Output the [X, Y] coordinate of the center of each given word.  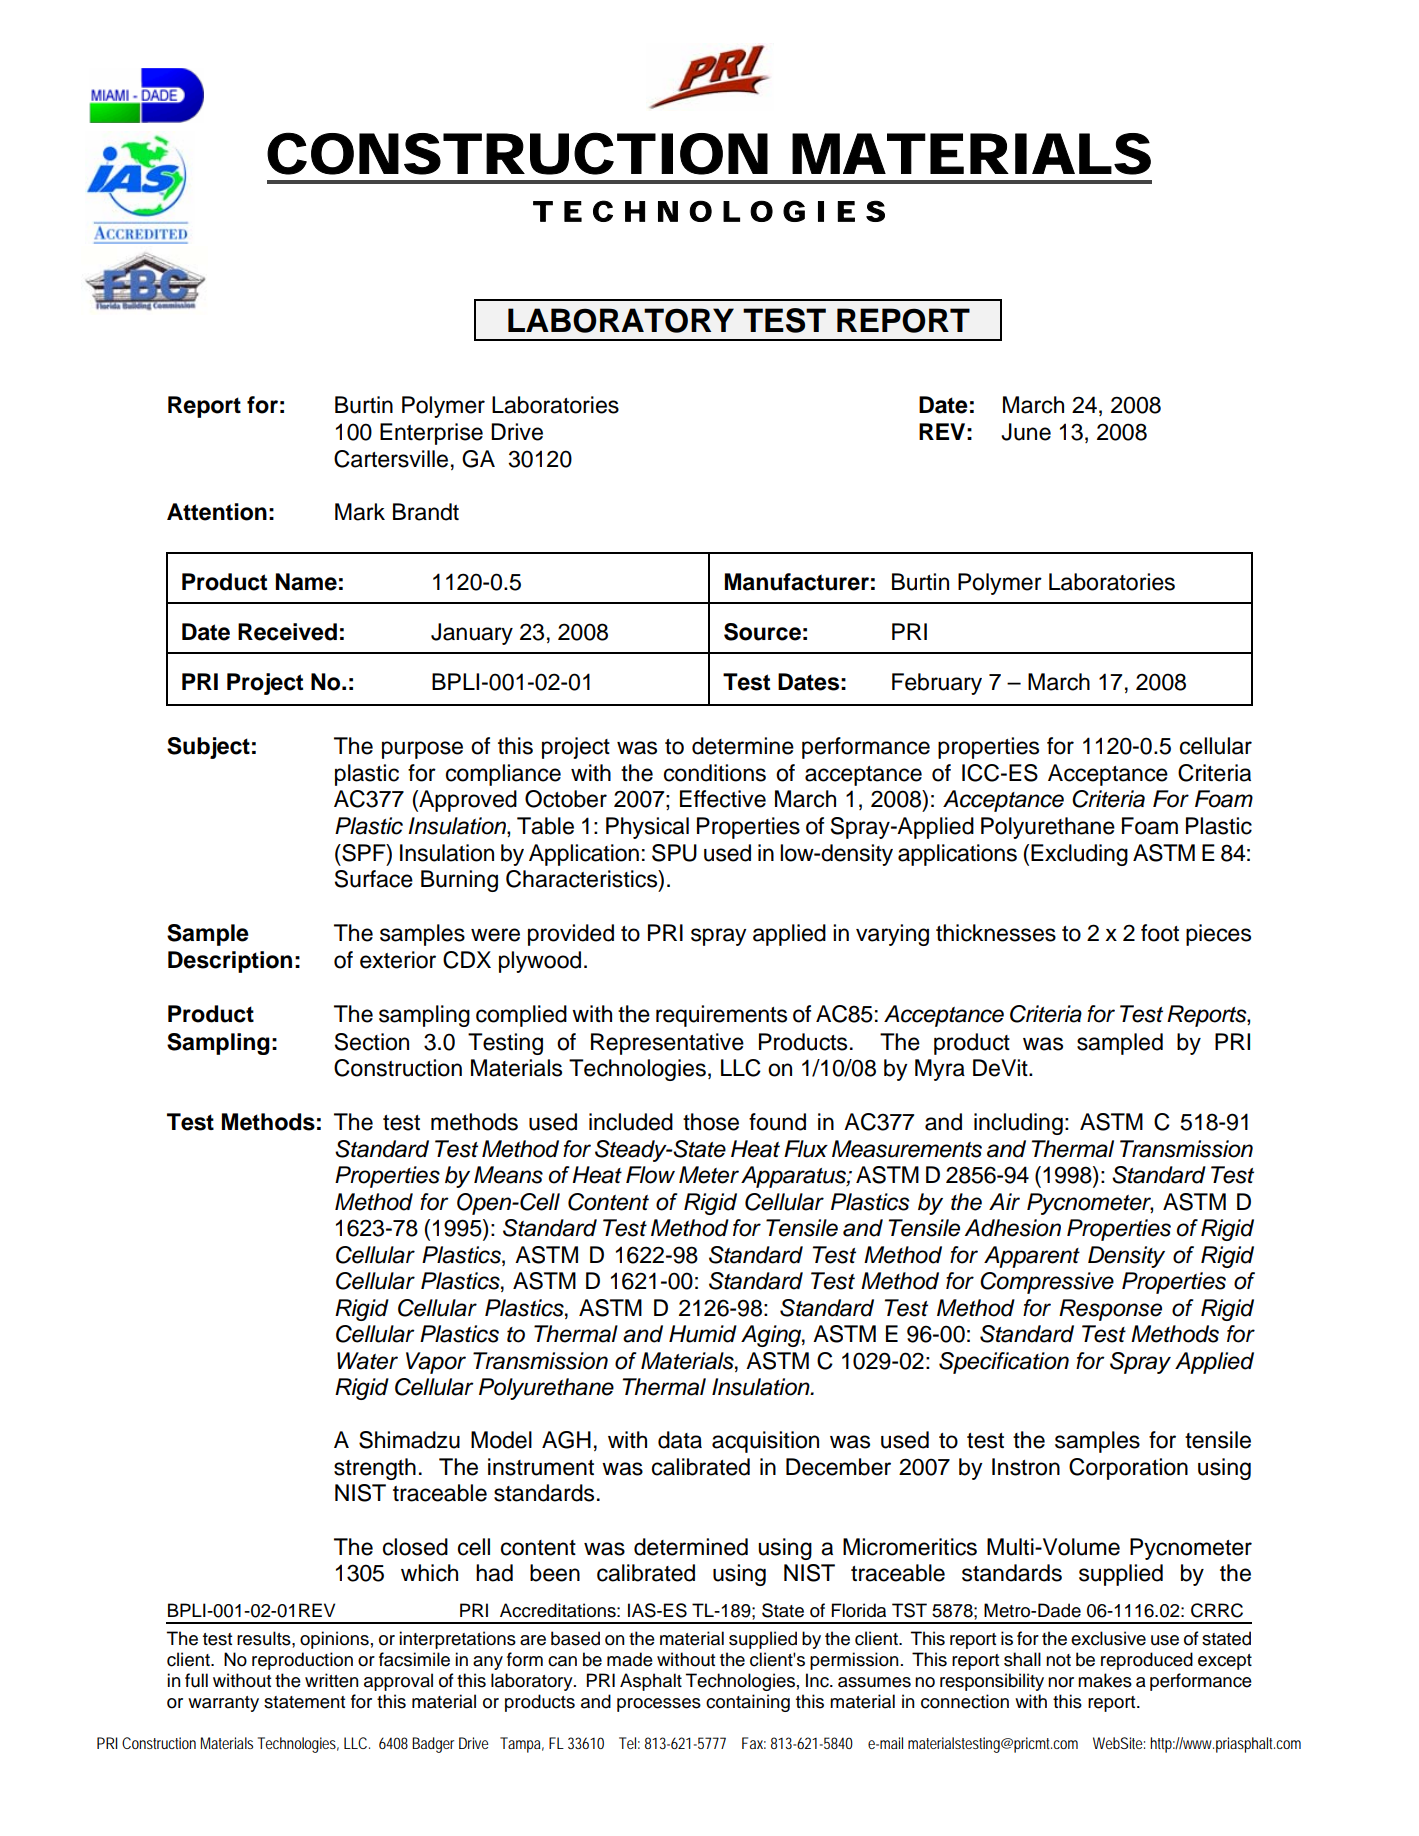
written [332, 1680]
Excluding [1079, 855]
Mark [360, 512]
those [711, 1122]
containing [748, 1703]
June [1026, 432]
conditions [715, 773]
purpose [422, 750]
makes [1105, 1680]
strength [375, 1469]
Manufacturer [797, 582]
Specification [1004, 1363]
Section [372, 1042]
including [1018, 1124]
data [680, 1440]
